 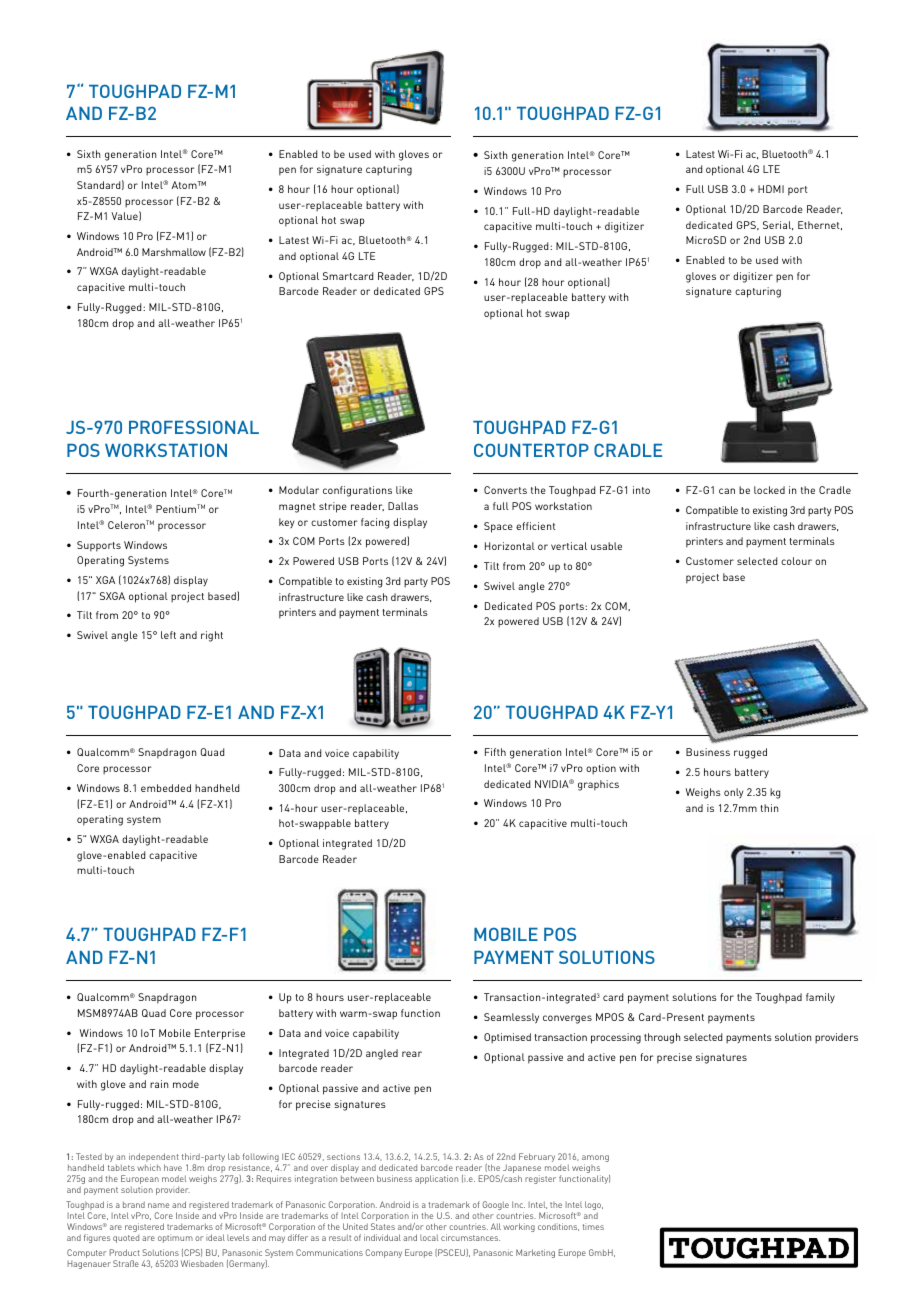 What do you see at coordinates (495, 752) in the screenshot?
I see `Fifth` at bounding box center [495, 752].
